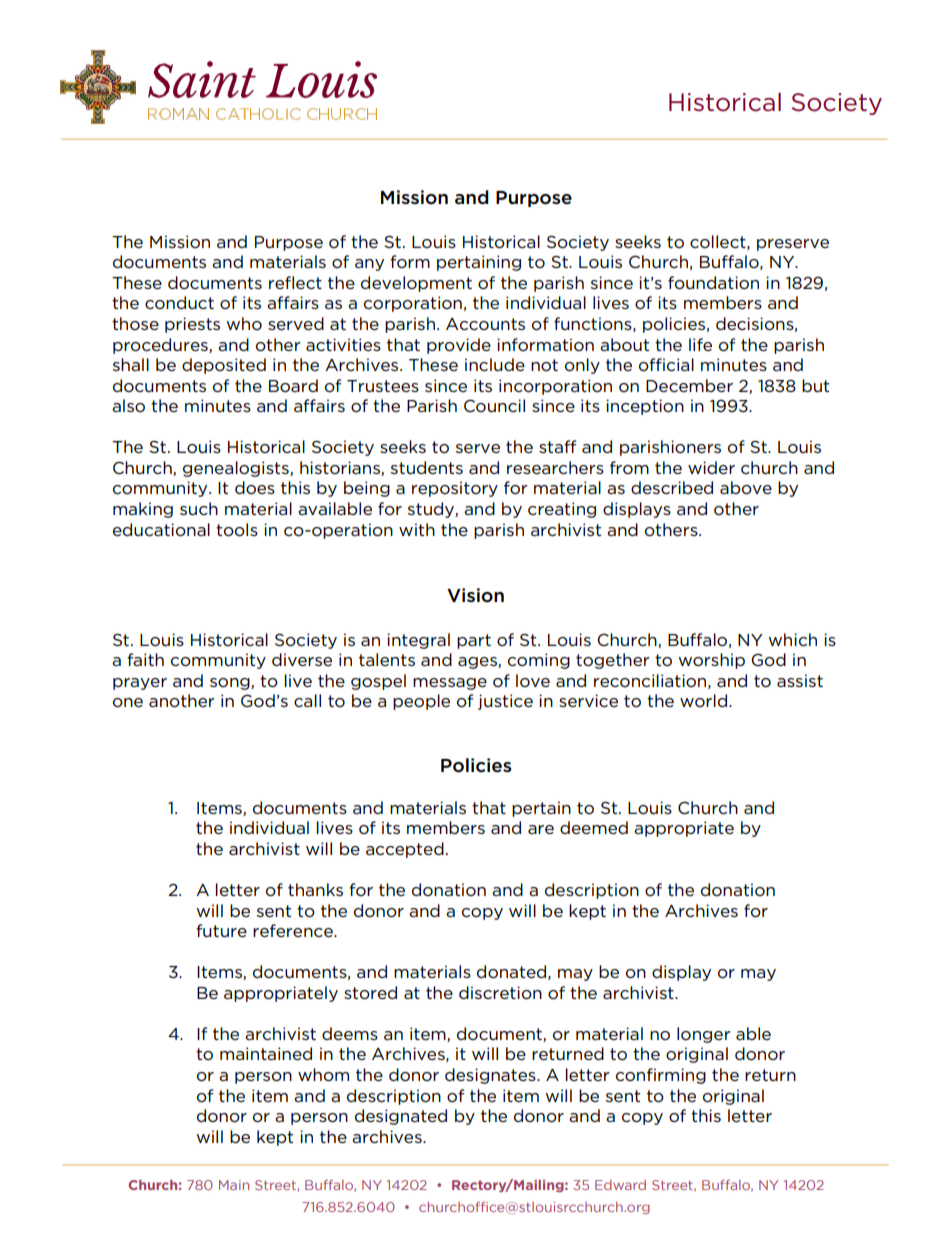 The width and height of the screenshot is (952, 1233). Describe the element at coordinates (713, 283) in the screenshot. I see `foundation` at that location.
